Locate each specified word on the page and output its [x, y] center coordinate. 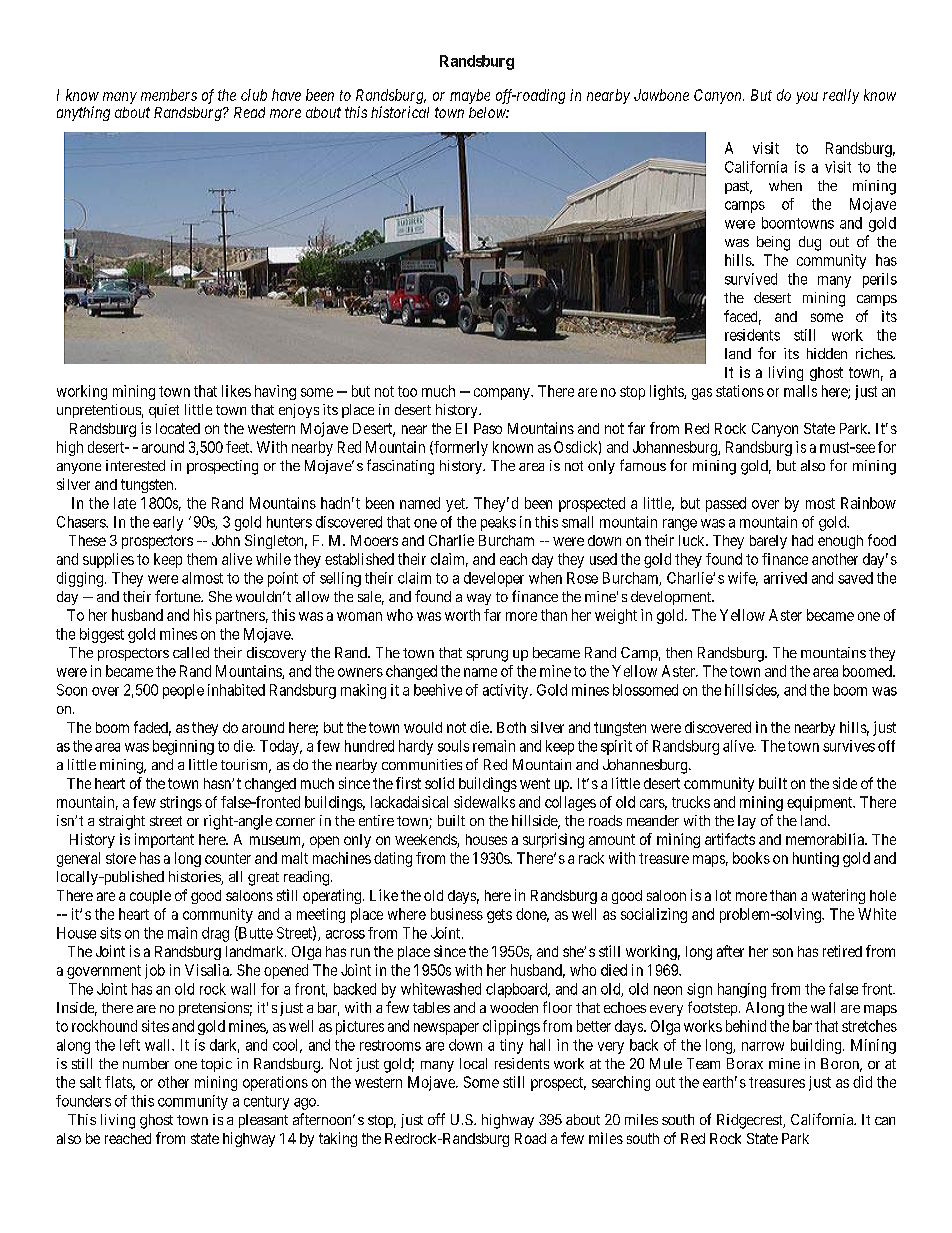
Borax [745, 1063]
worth [462, 615]
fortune [178, 596]
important [164, 840]
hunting [816, 859]
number [146, 1063]
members [169, 95]
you [807, 98]
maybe [470, 96]
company [503, 394]
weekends [426, 841]
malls [800, 391]
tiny [511, 1046]
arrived [785, 578]
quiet [164, 411]
